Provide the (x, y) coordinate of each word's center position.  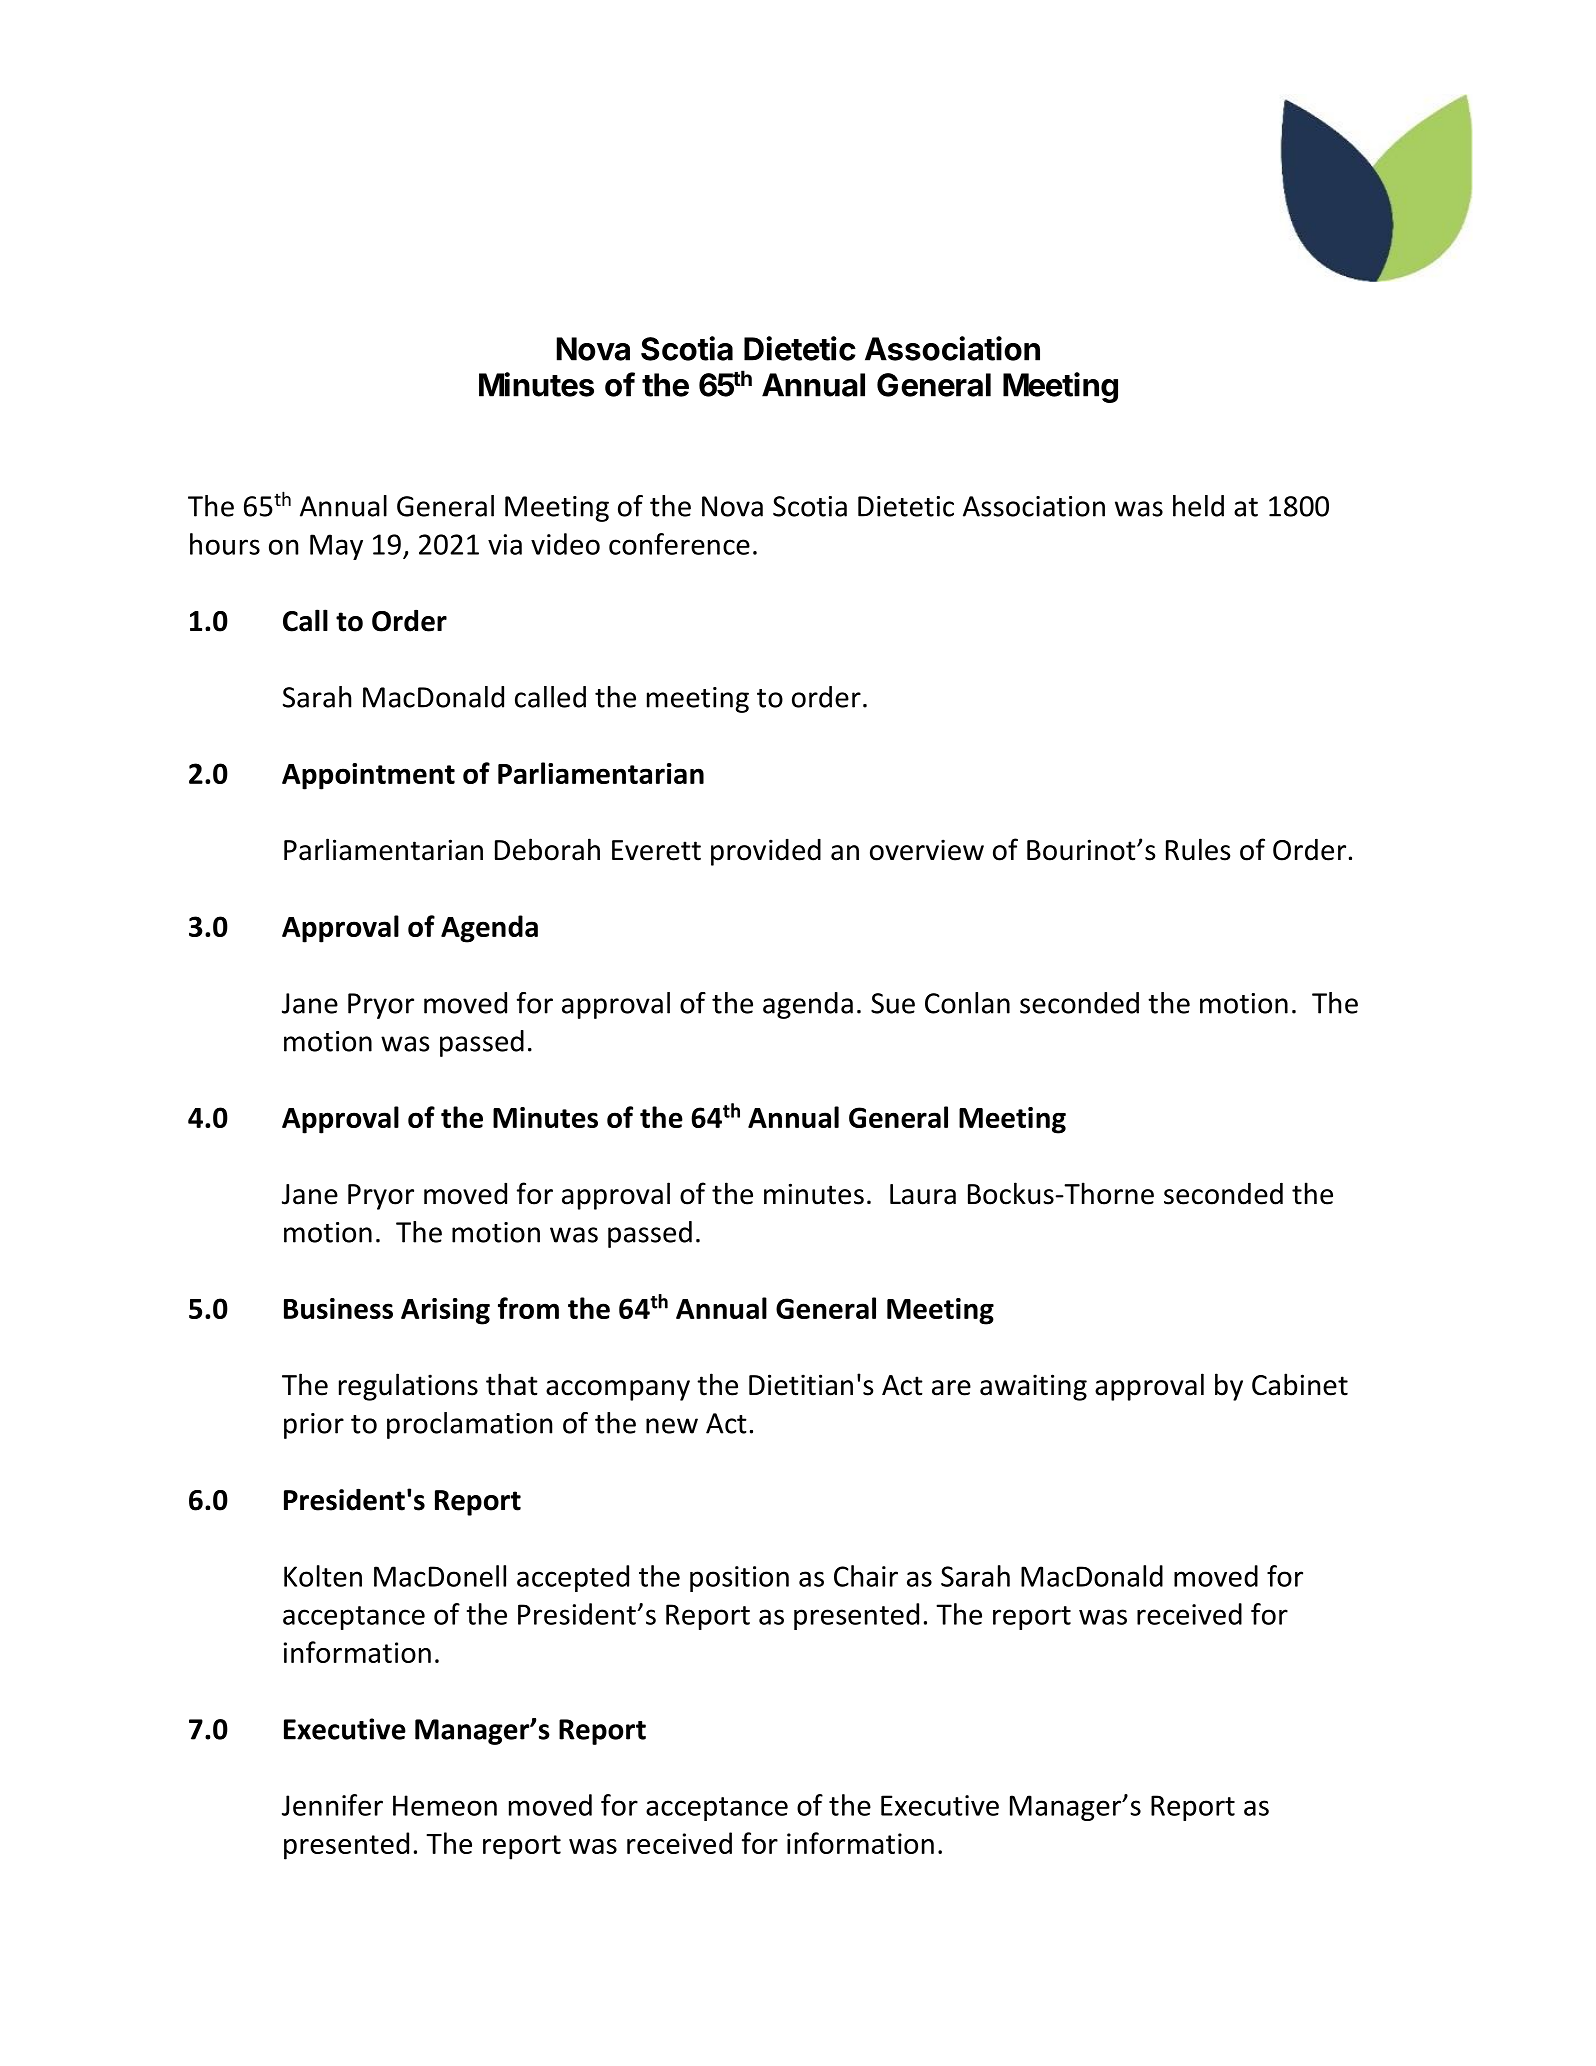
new (672, 1426)
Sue (893, 1003)
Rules (1198, 849)
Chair (866, 1576)
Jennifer (332, 1805)
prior (314, 1426)
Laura (923, 1194)
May (336, 547)
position (739, 1579)
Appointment (368, 776)
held (1198, 506)
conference (679, 544)
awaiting (1033, 1387)
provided (766, 852)
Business (338, 1308)
